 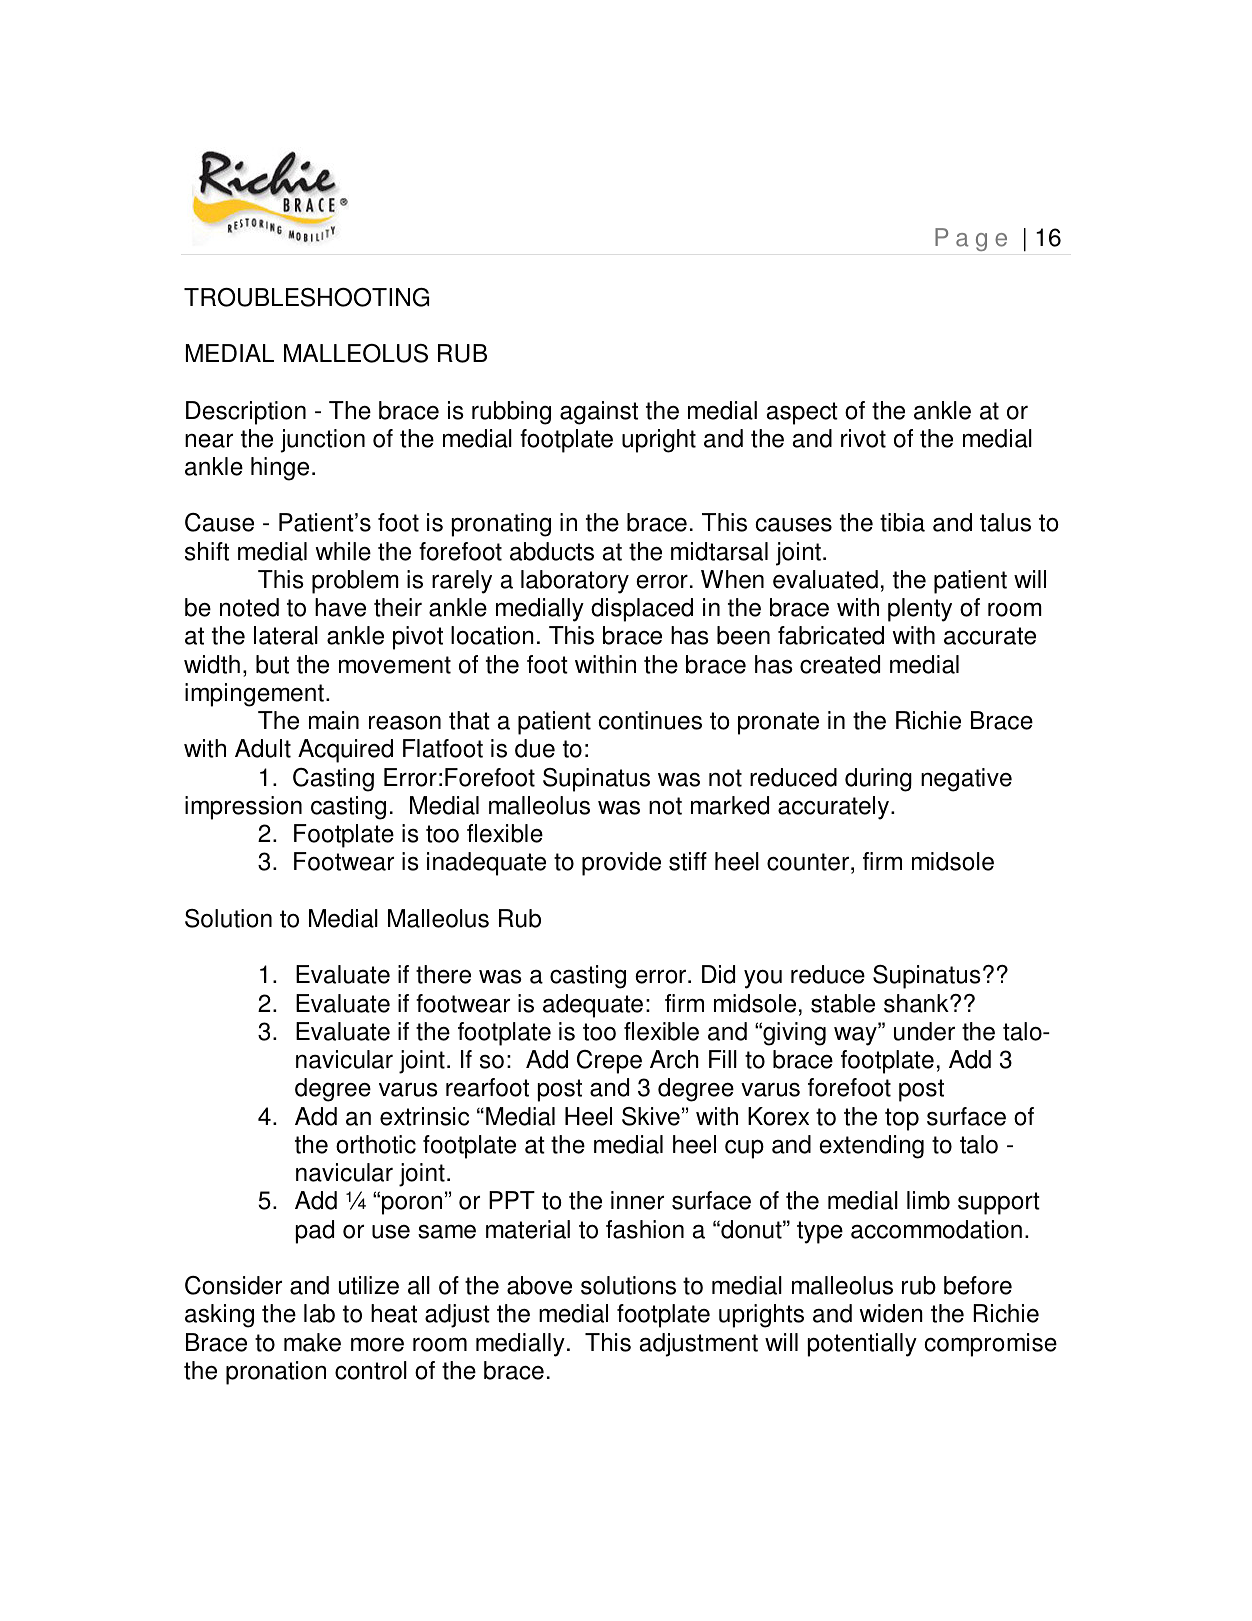 I want to click on aspect, so click(x=802, y=413).
